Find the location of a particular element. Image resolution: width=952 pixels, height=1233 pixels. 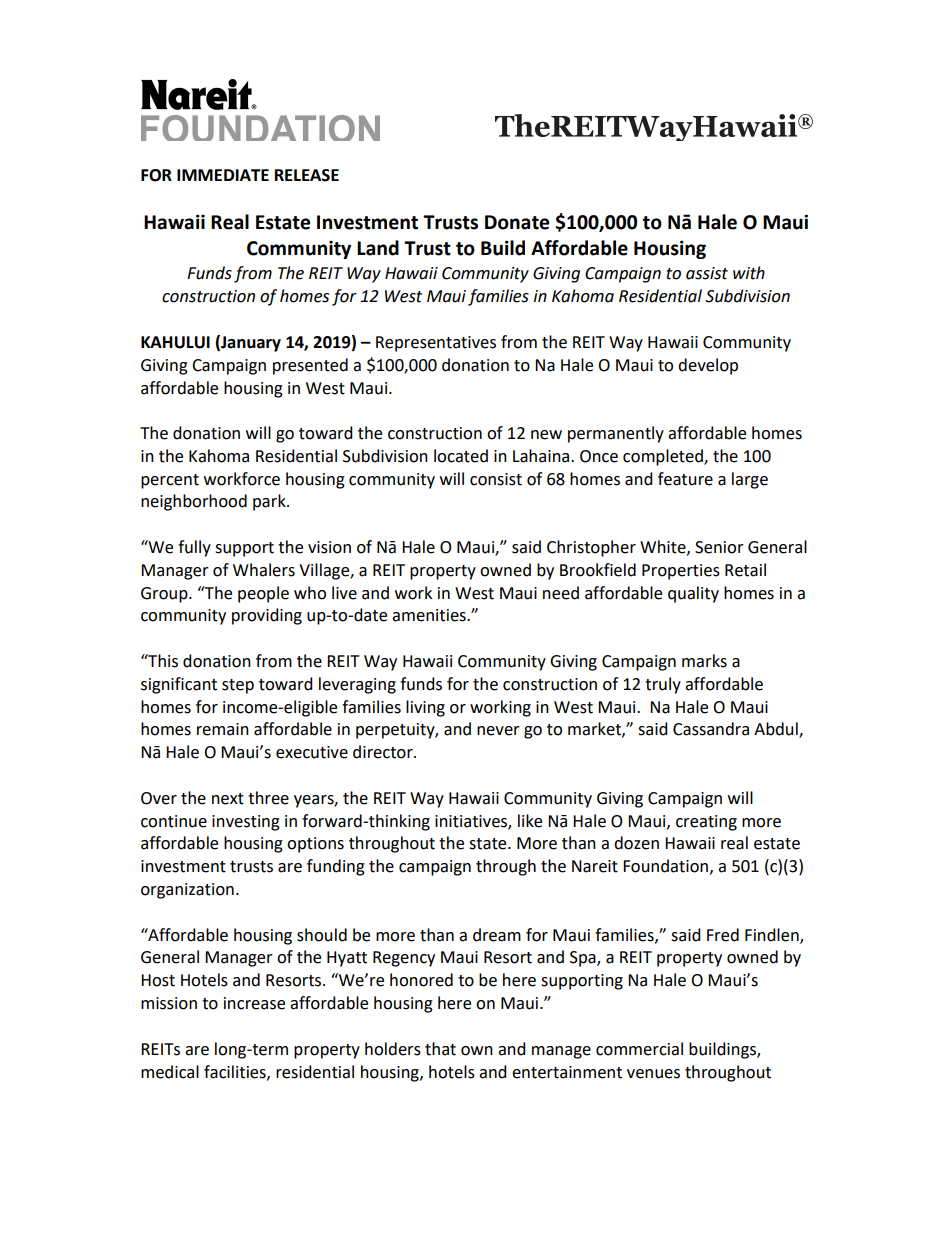

feature is located at coordinates (685, 479).
